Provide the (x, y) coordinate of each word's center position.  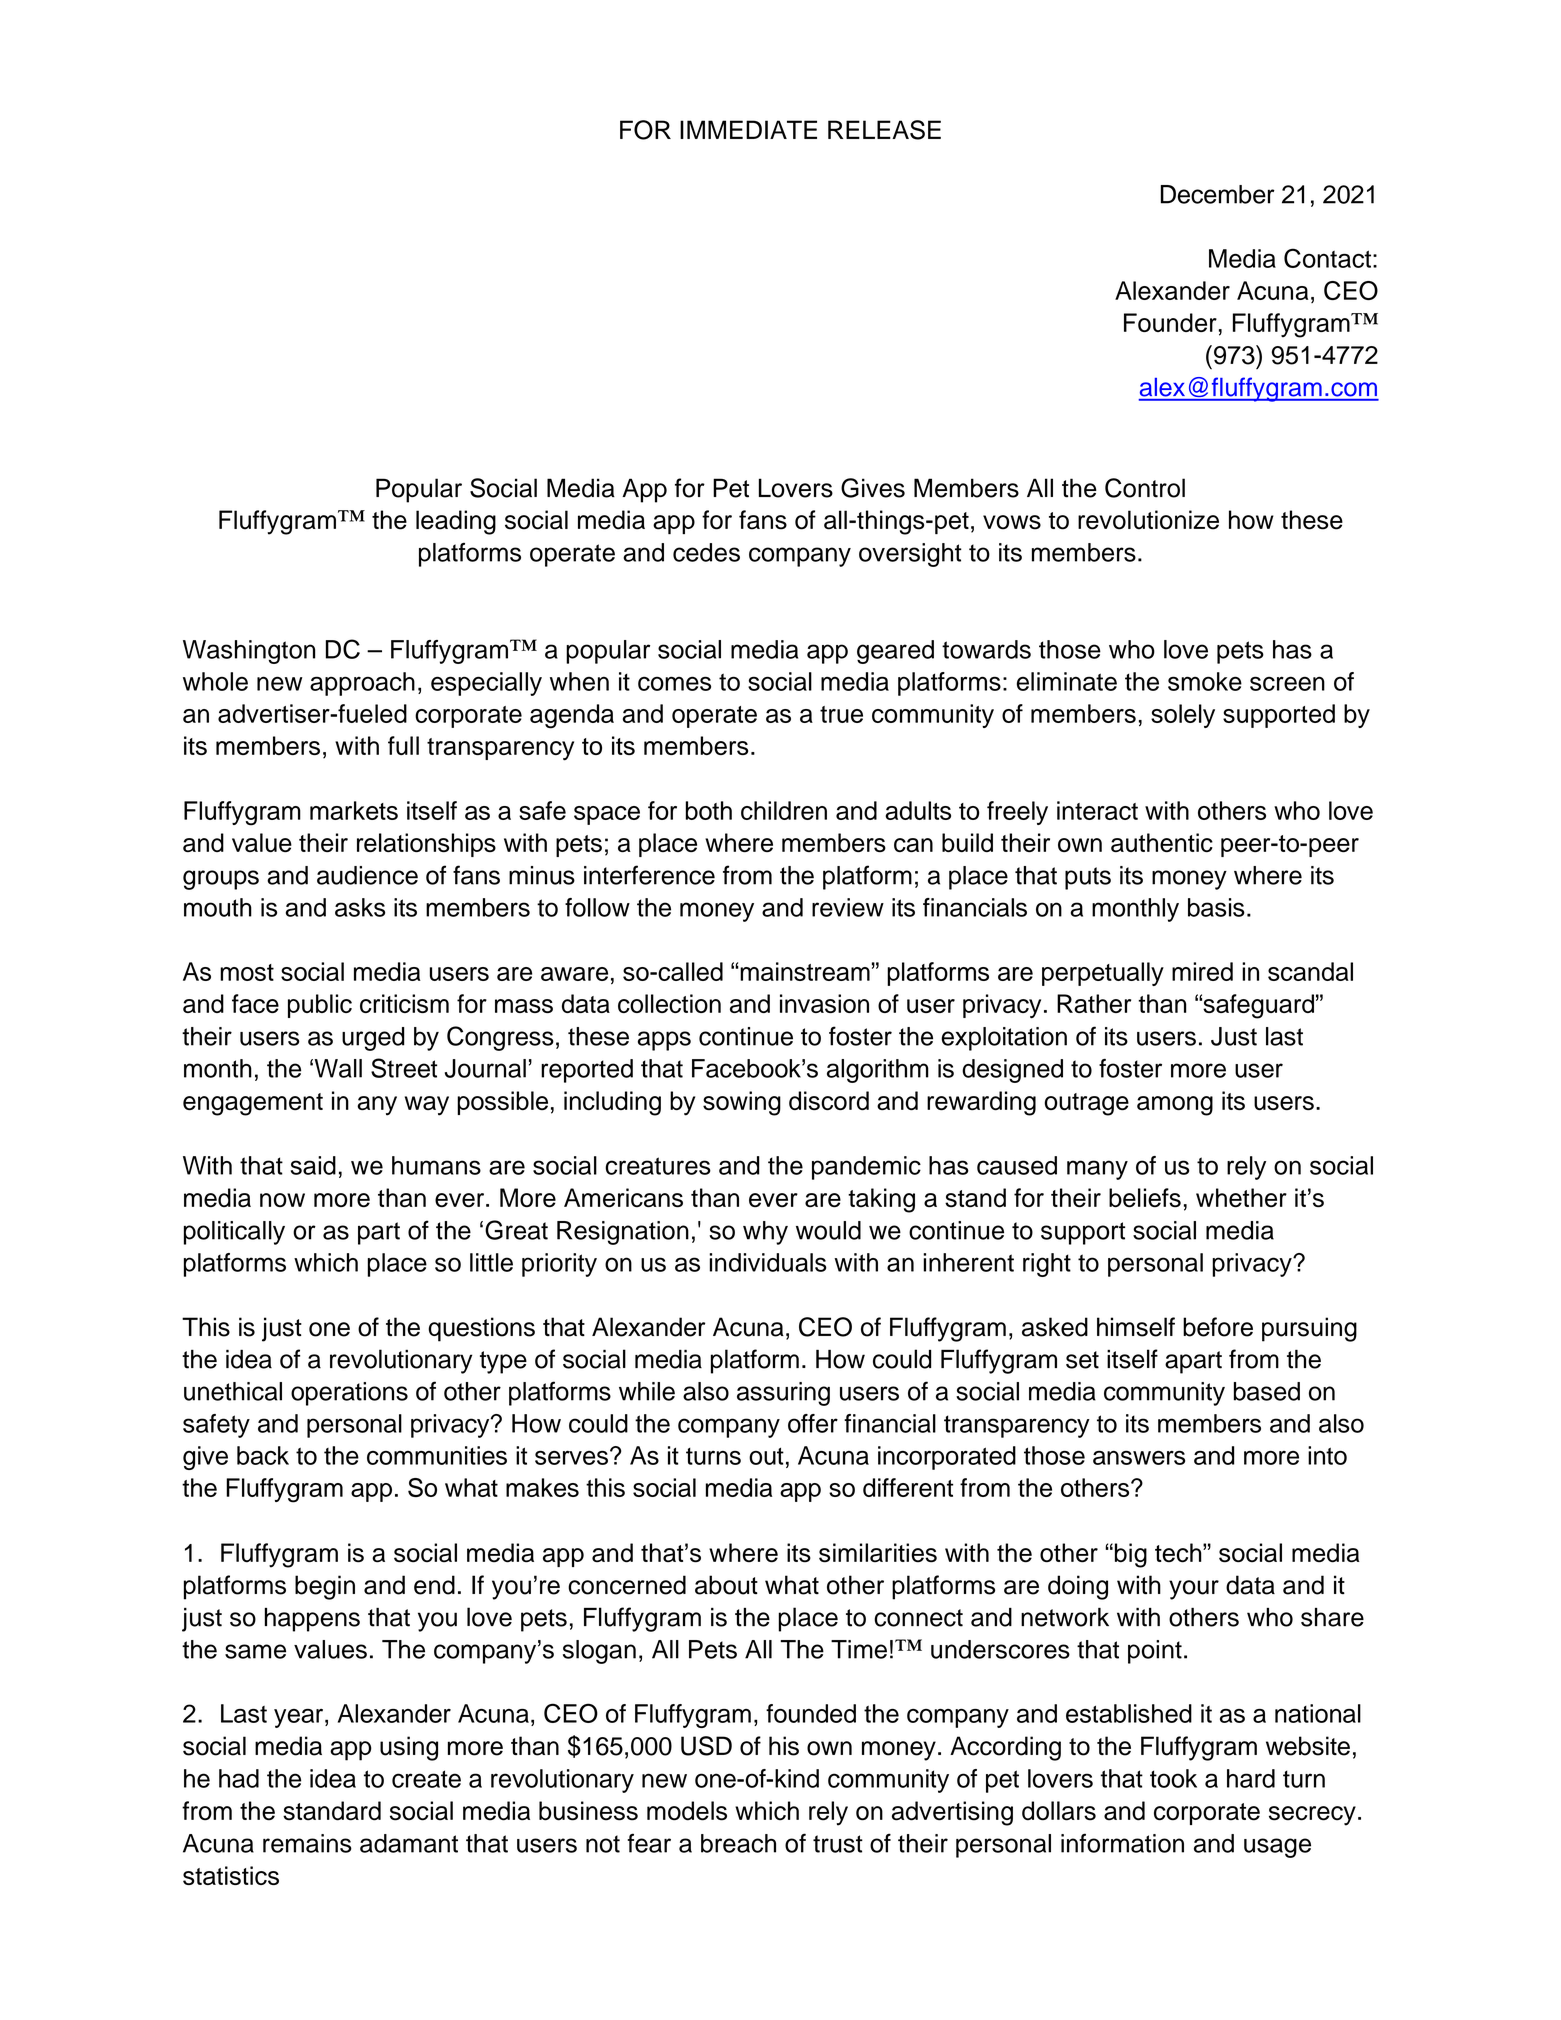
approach (362, 684)
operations (349, 1394)
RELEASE (884, 130)
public (320, 1006)
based (1267, 1391)
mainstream (804, 971)
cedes (706, 552)
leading (456, 522)
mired (1202, 971)
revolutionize (1148, 520)
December (1218, 194)
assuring (783, 1394)
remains (307, 1843)
